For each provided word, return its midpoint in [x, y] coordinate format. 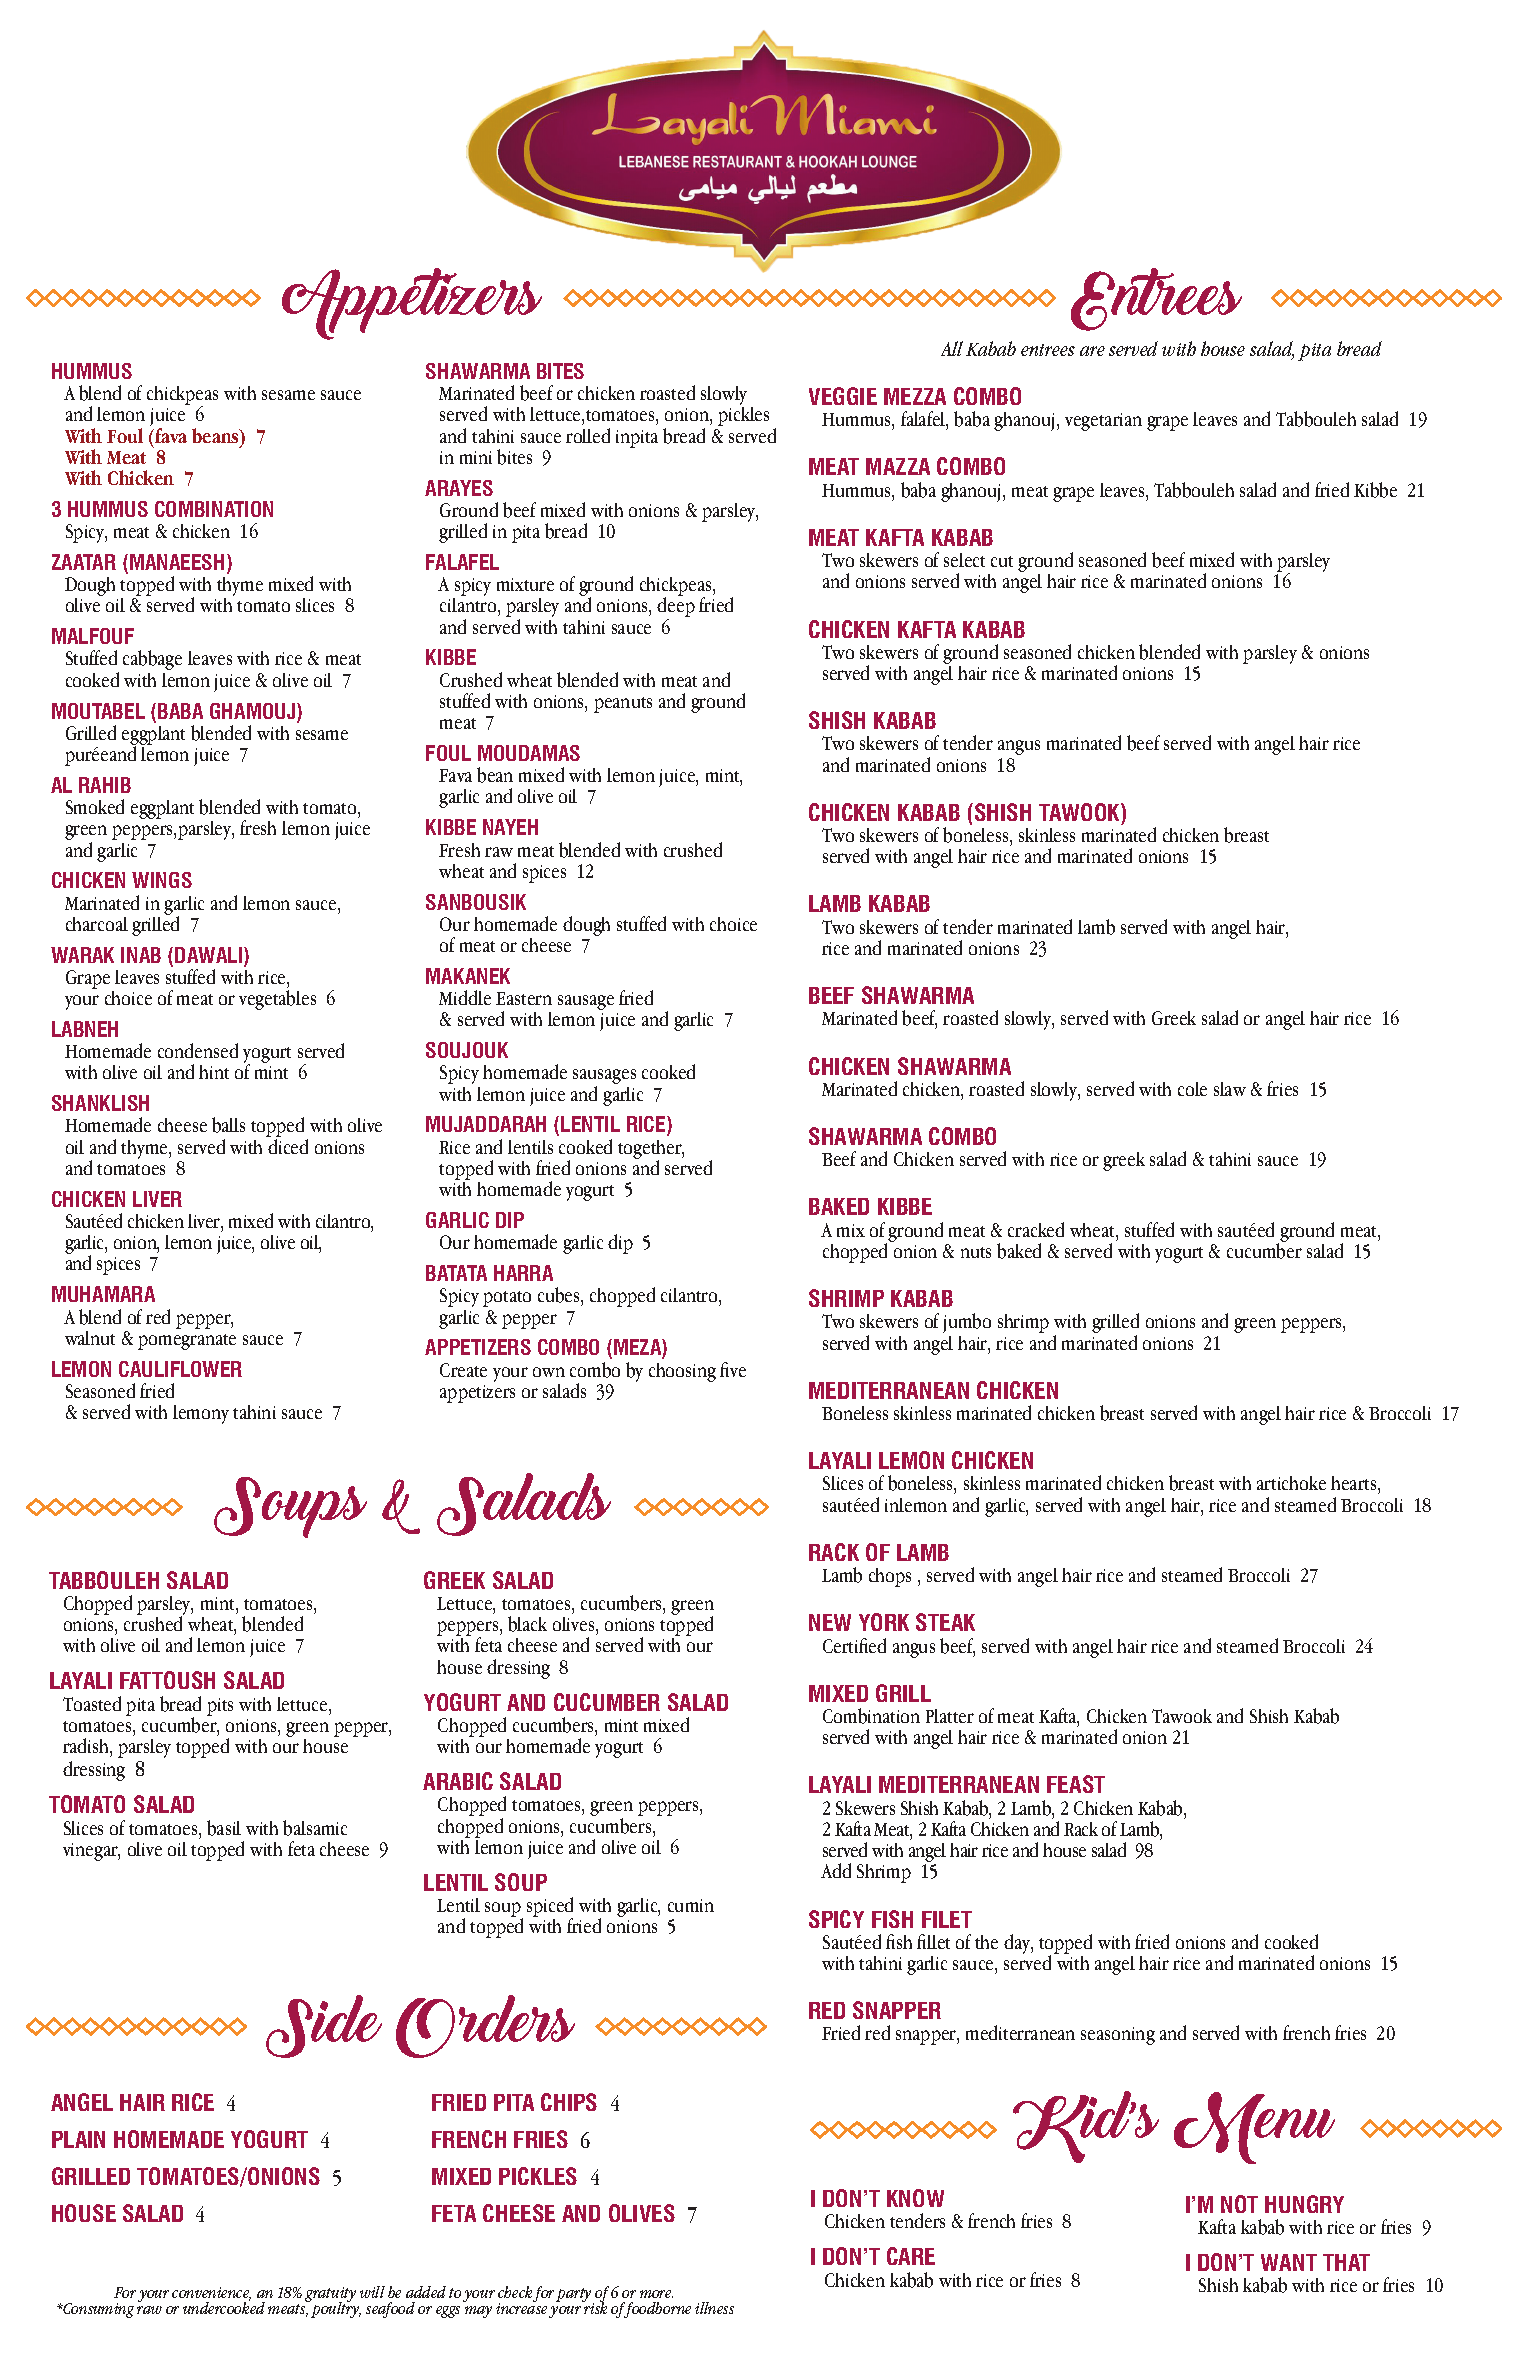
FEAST [1076, 1784]
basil [224, 1828]
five [733, 1369]
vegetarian [1103, 422]
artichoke [1291, 1483]
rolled [588, 435]
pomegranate [187, 1342]
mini [476, 457]
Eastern [524, 998]
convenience [211, 2294]
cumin [691, 1905]
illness [714, 2308]
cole [1192, 1089]
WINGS [162, 880]
